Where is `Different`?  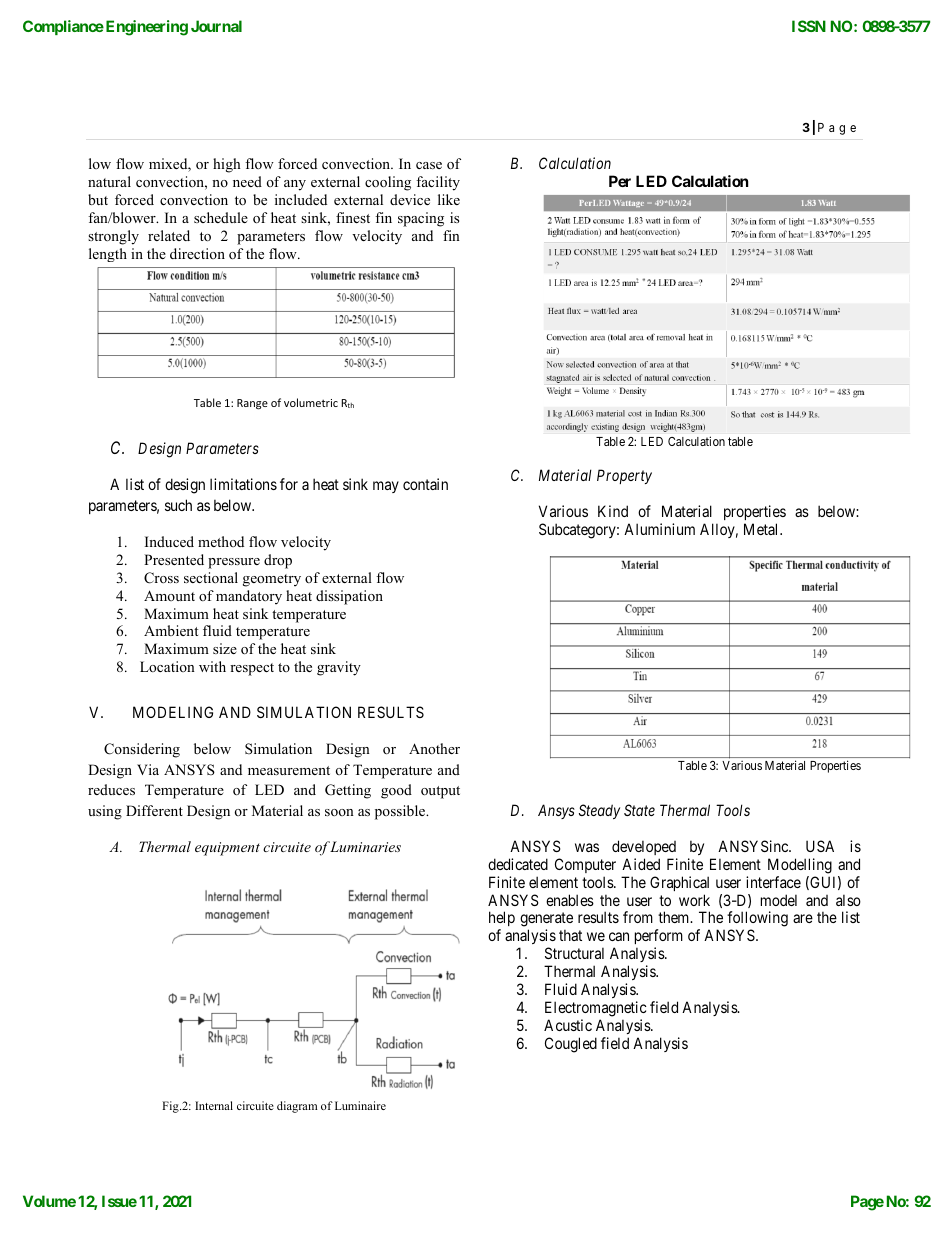 Different is located at coordinates (154, 810).
